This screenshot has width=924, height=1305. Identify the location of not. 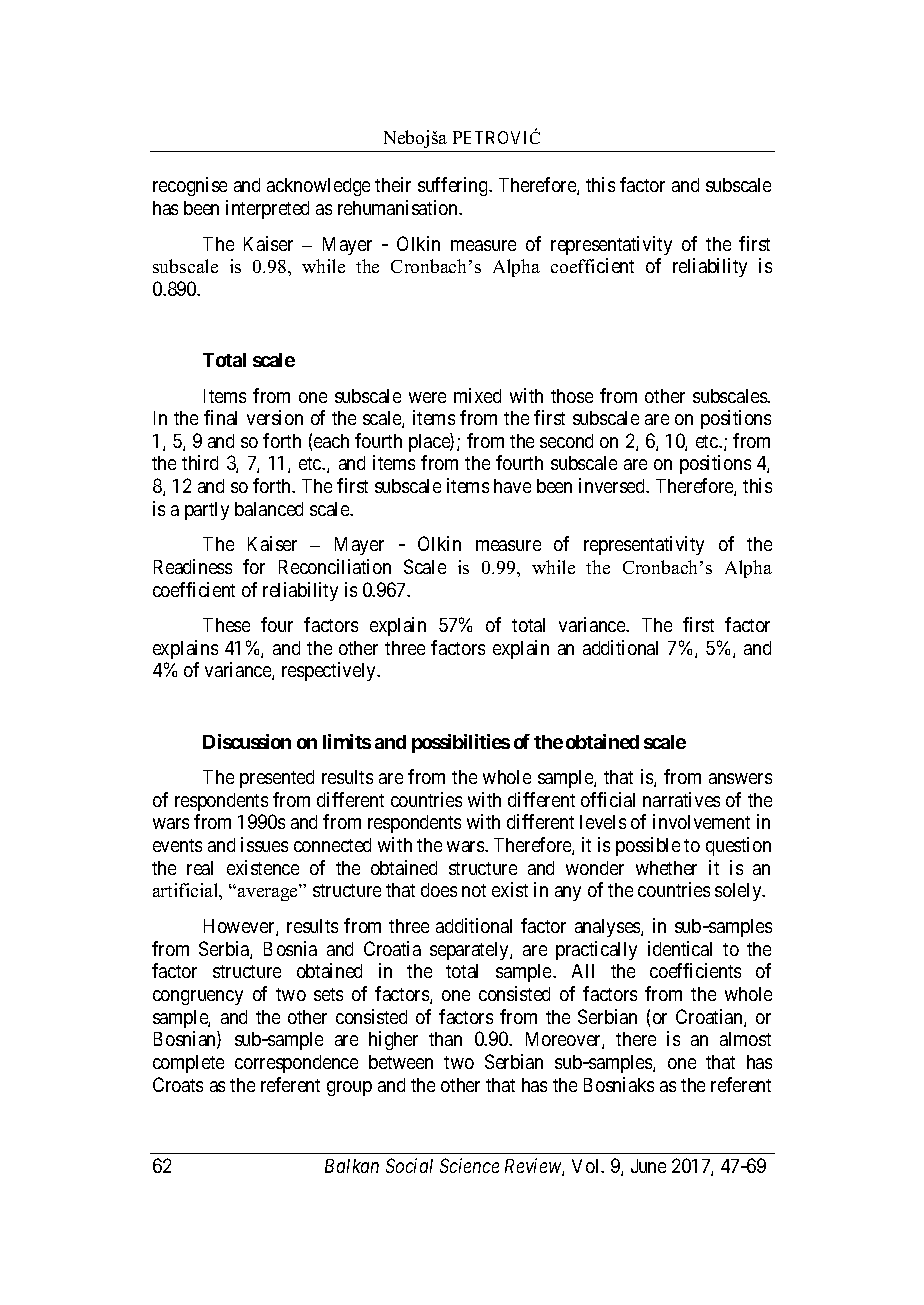
(474, 890).
